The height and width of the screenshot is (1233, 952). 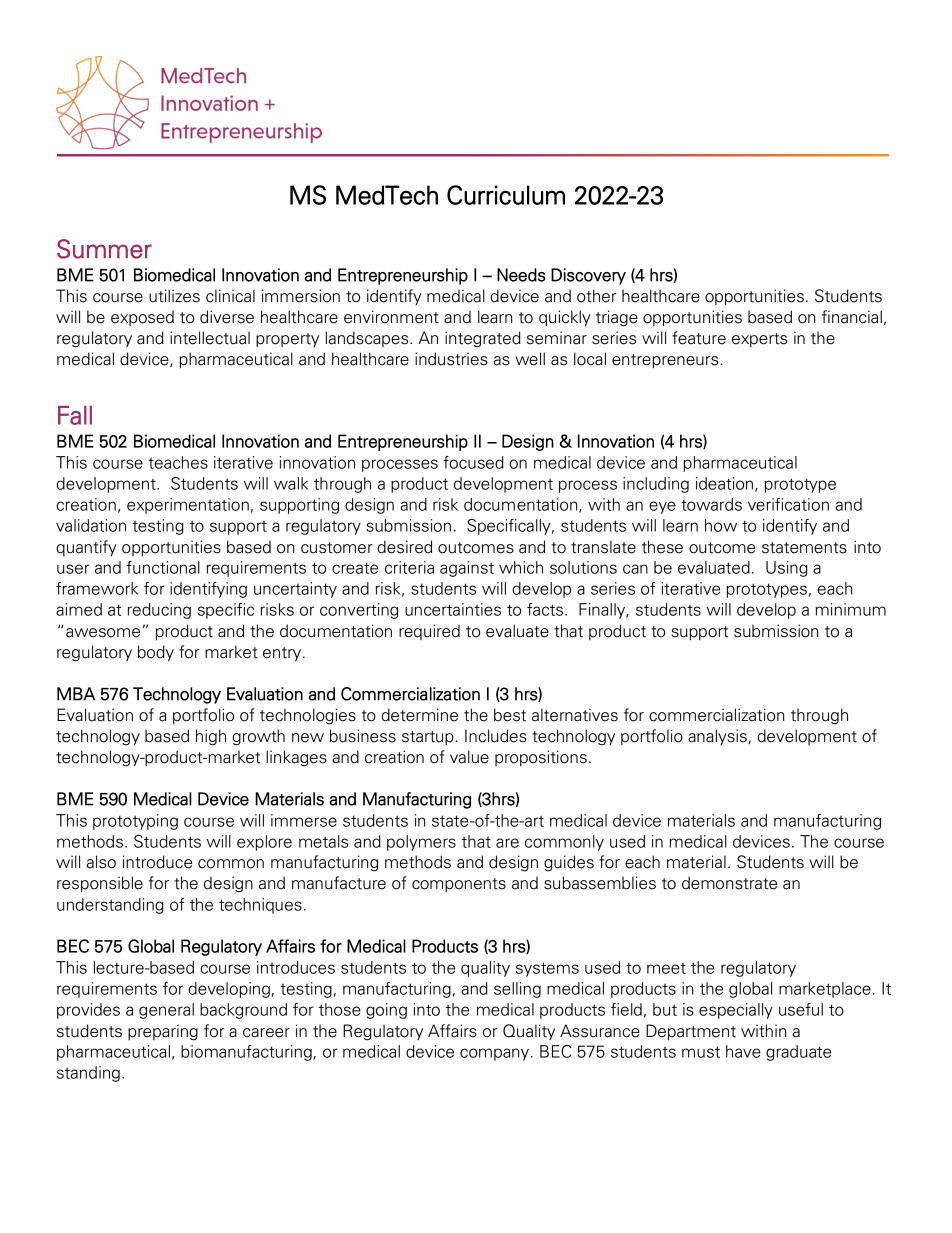 What do you see at coordinates (188, 506) in the screenshot?
I see `experimentation` at bounding box center [188, 506].
